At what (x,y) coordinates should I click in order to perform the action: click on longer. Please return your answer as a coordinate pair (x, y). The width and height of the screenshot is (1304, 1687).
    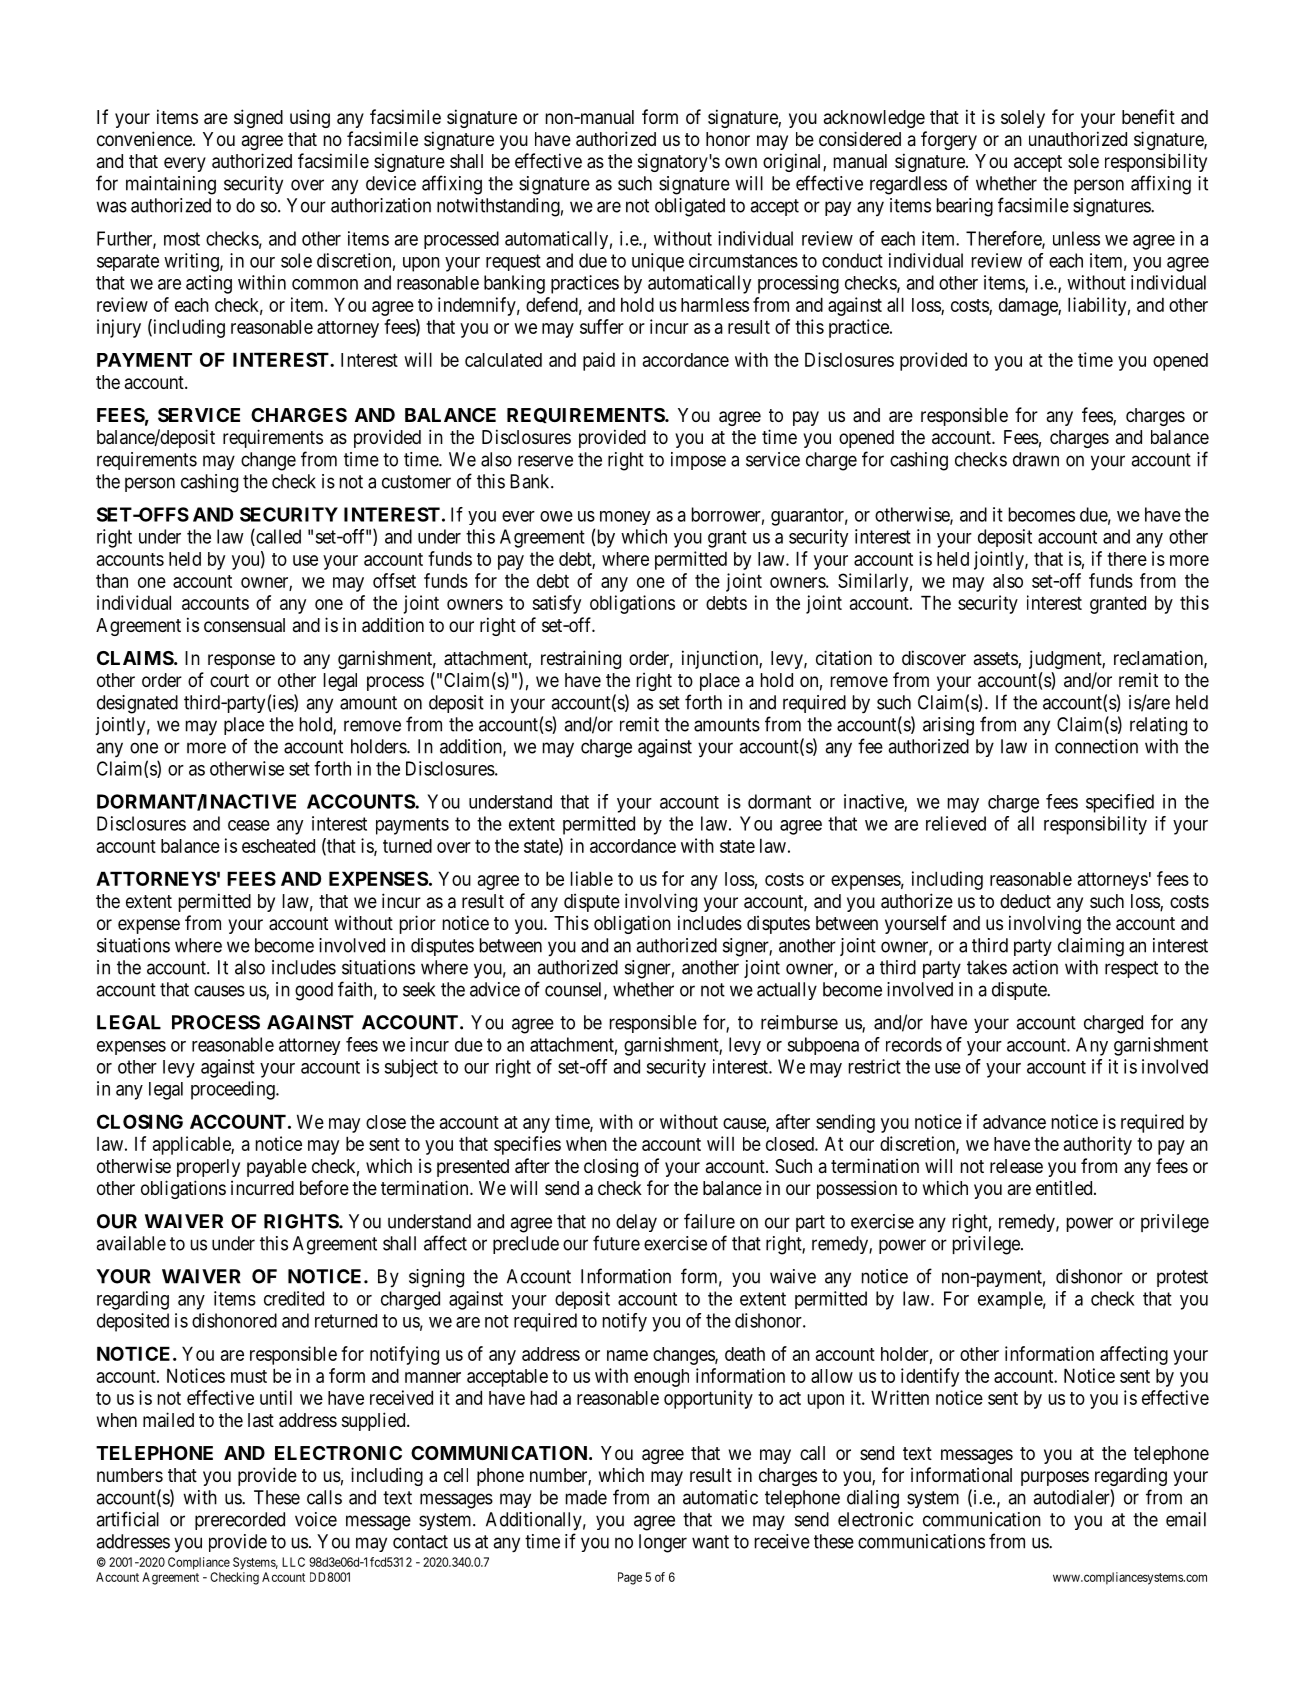
    Looking at the image, I should click on (663, 1543).
